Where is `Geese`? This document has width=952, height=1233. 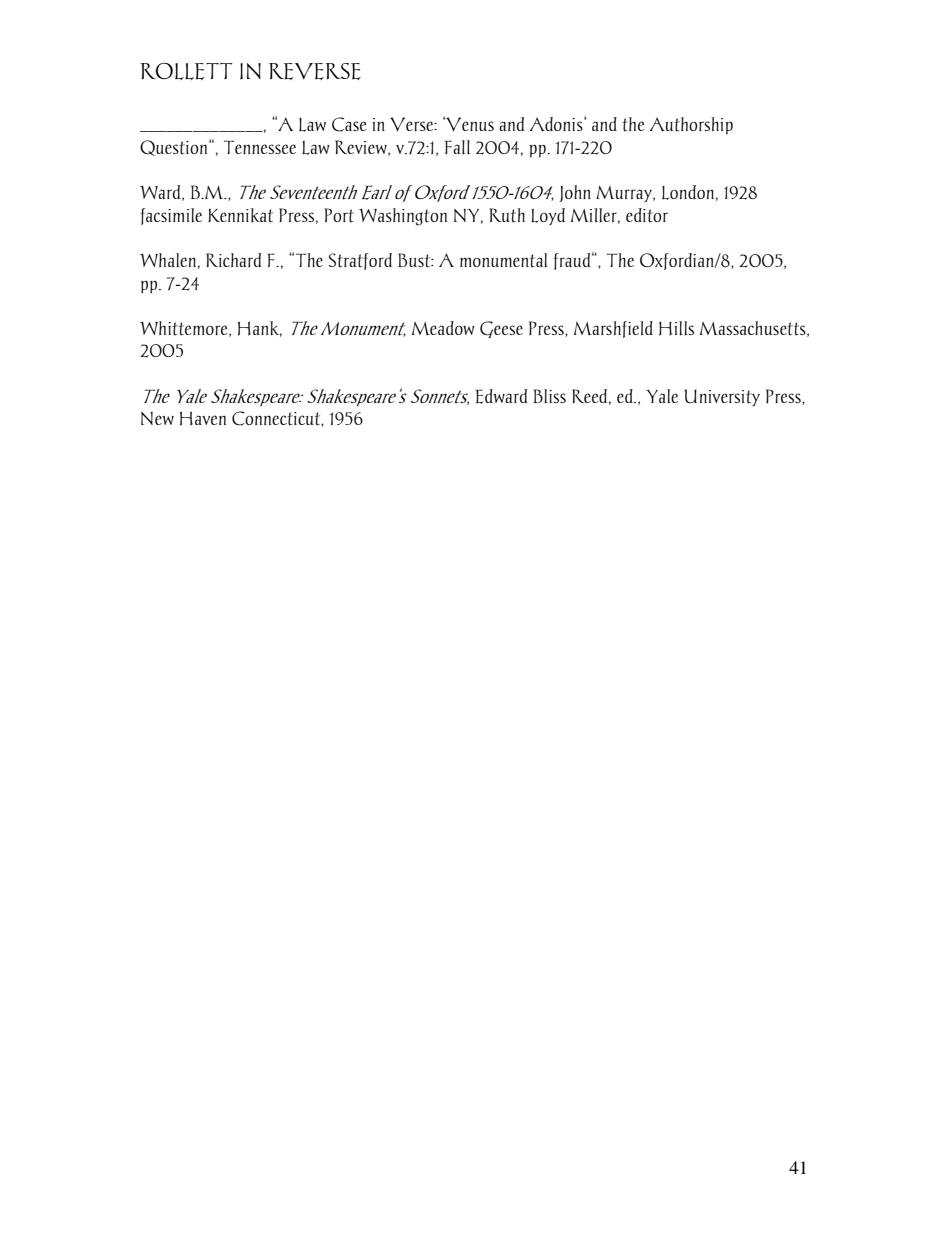
Geese is located at coordinates (501, 329).
